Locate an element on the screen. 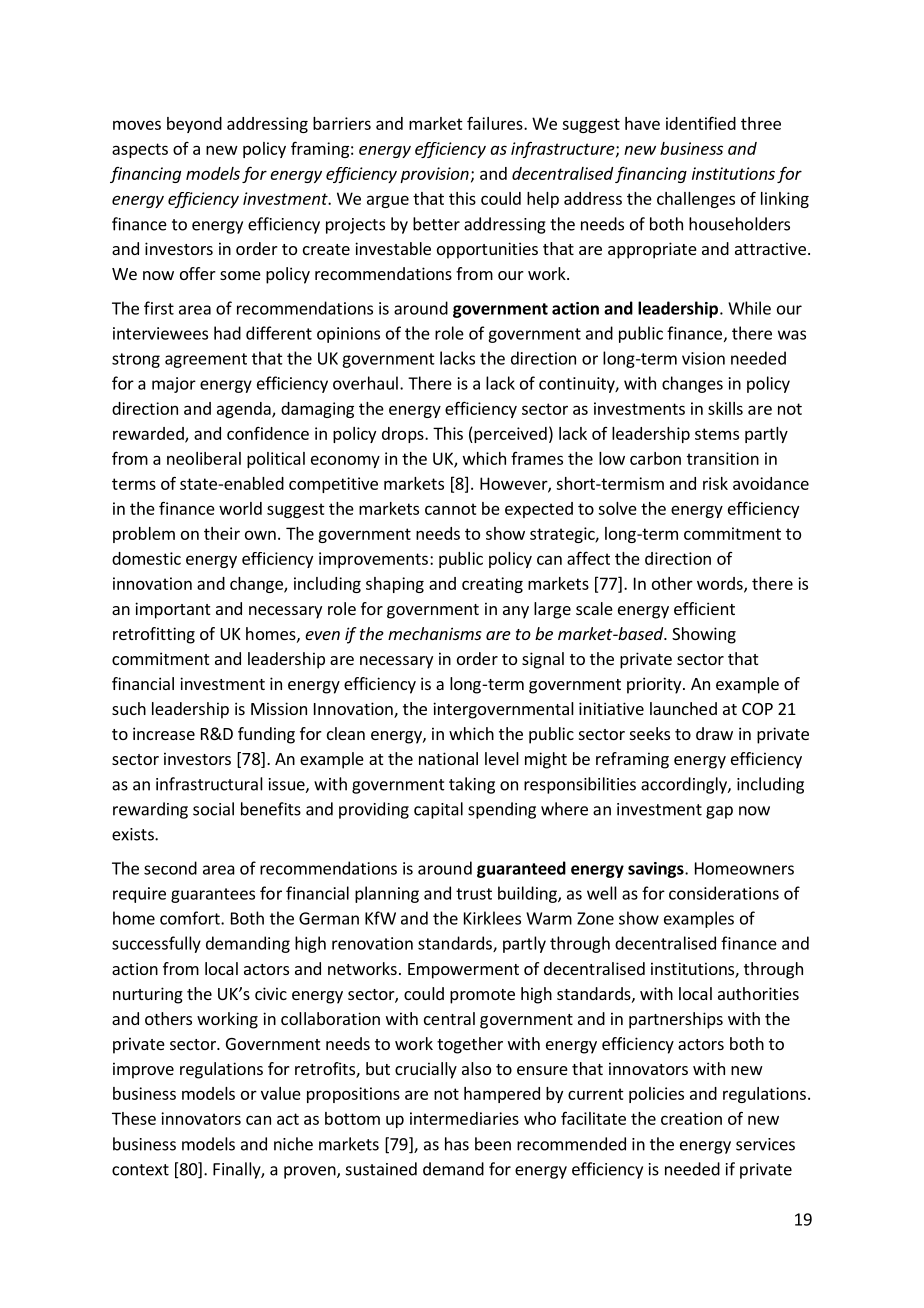  beyond is located at coordinates (194, 125).
